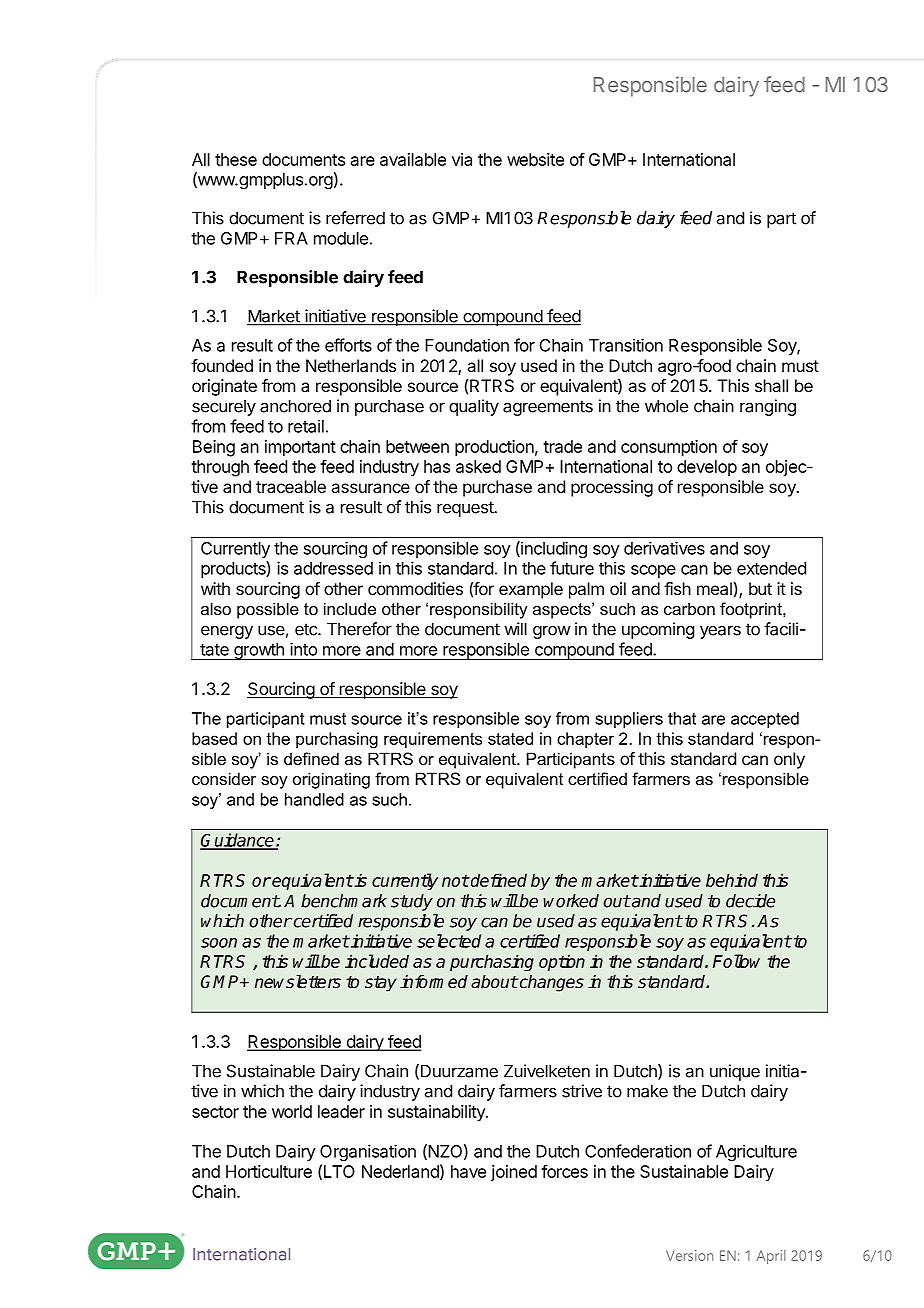 This screenshot has width=924, height=1308. What do you see at coordinates (514, 1173) in the screenshot?
I see `joined` at bounding box center [514, 1173].
